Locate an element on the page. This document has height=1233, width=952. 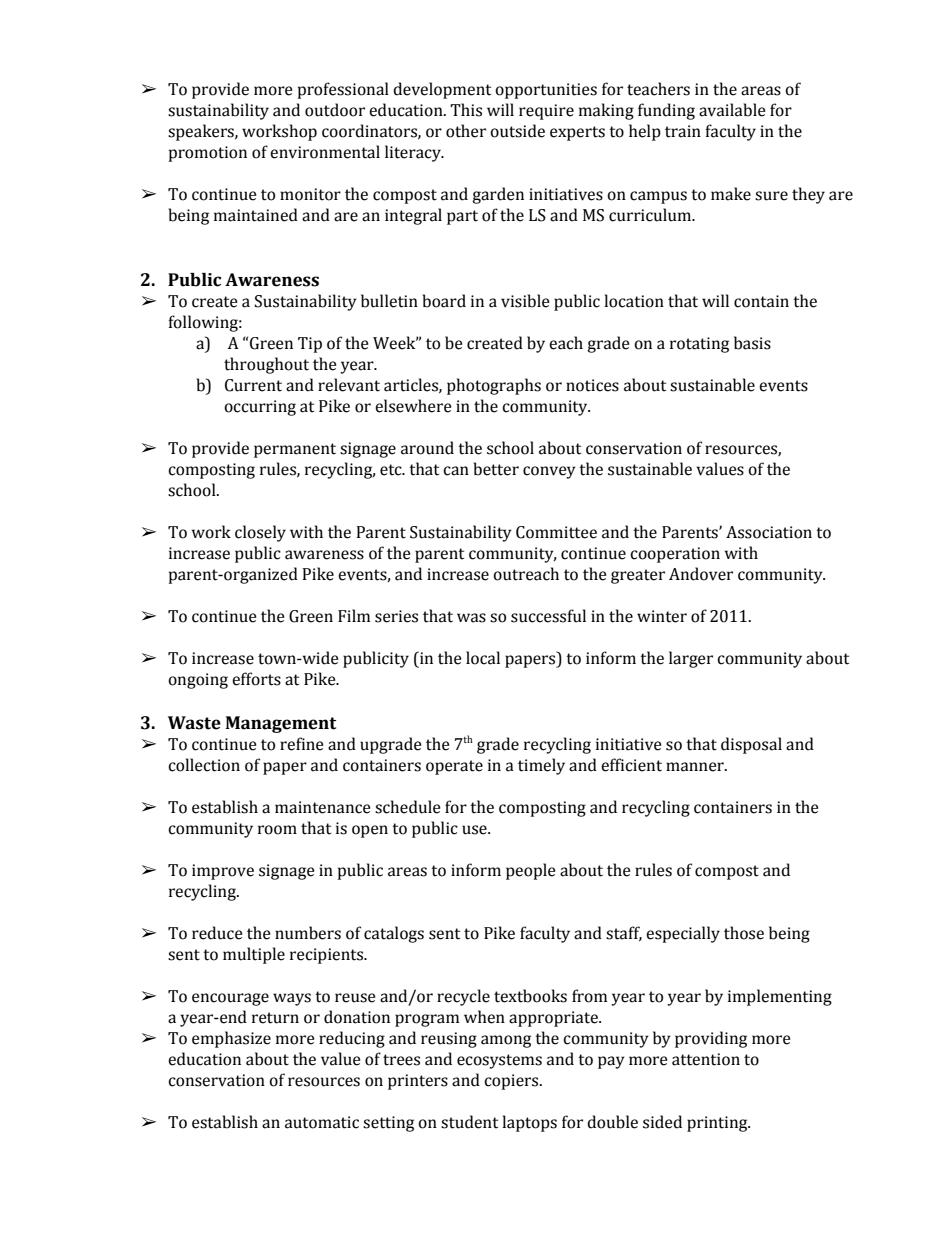
Andover is located at coordinates (701, 574).
